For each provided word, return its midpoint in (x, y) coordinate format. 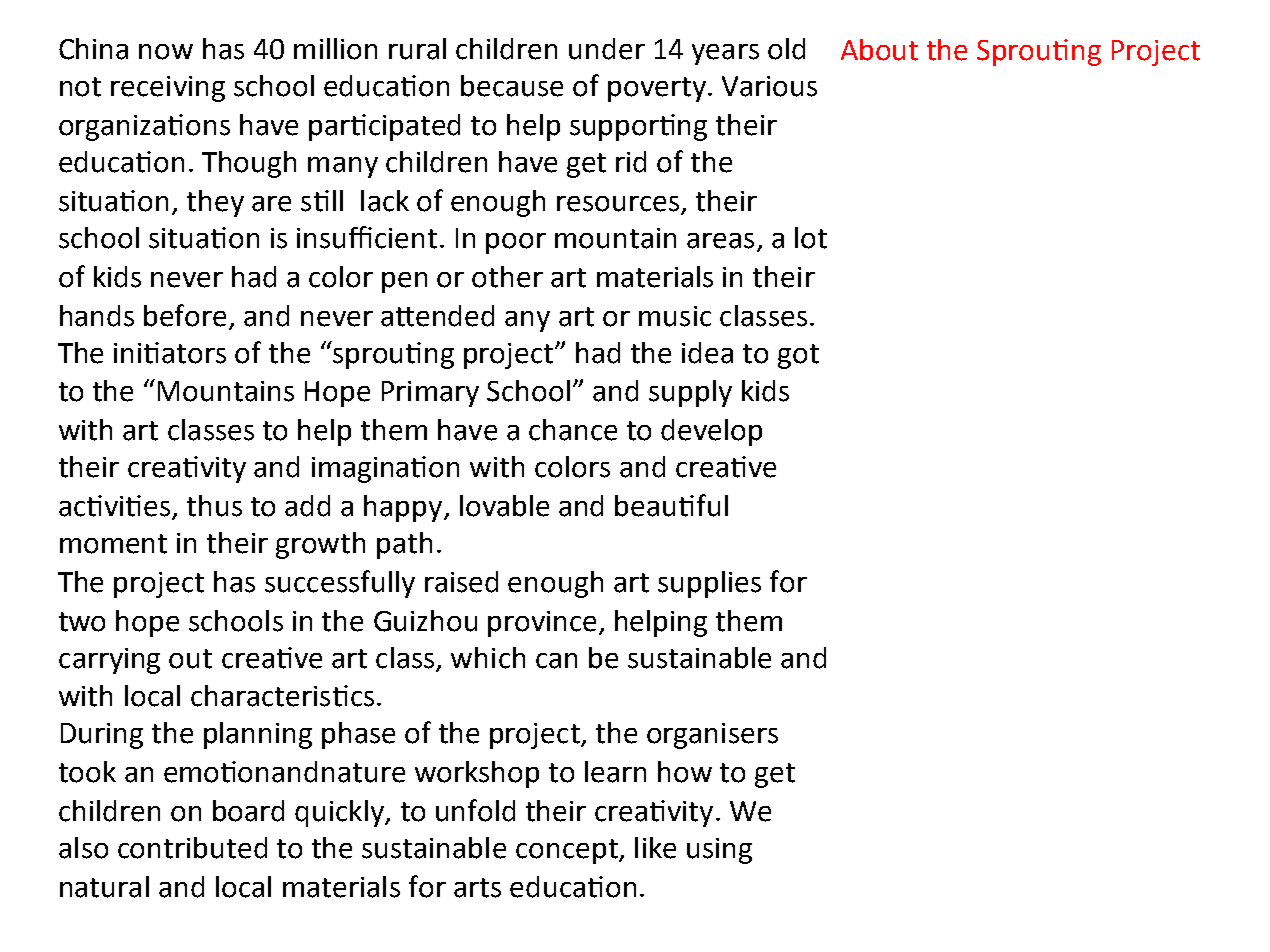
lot (811, 238)
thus (214, 506)
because (512, 86)
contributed (192, 848)
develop (711, 432)
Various (769, 86)
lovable (504, 506)
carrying (109, 661)
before (185, 315)
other (507, 277)
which (488, 658)
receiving (168, 89)
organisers (712, 736)
